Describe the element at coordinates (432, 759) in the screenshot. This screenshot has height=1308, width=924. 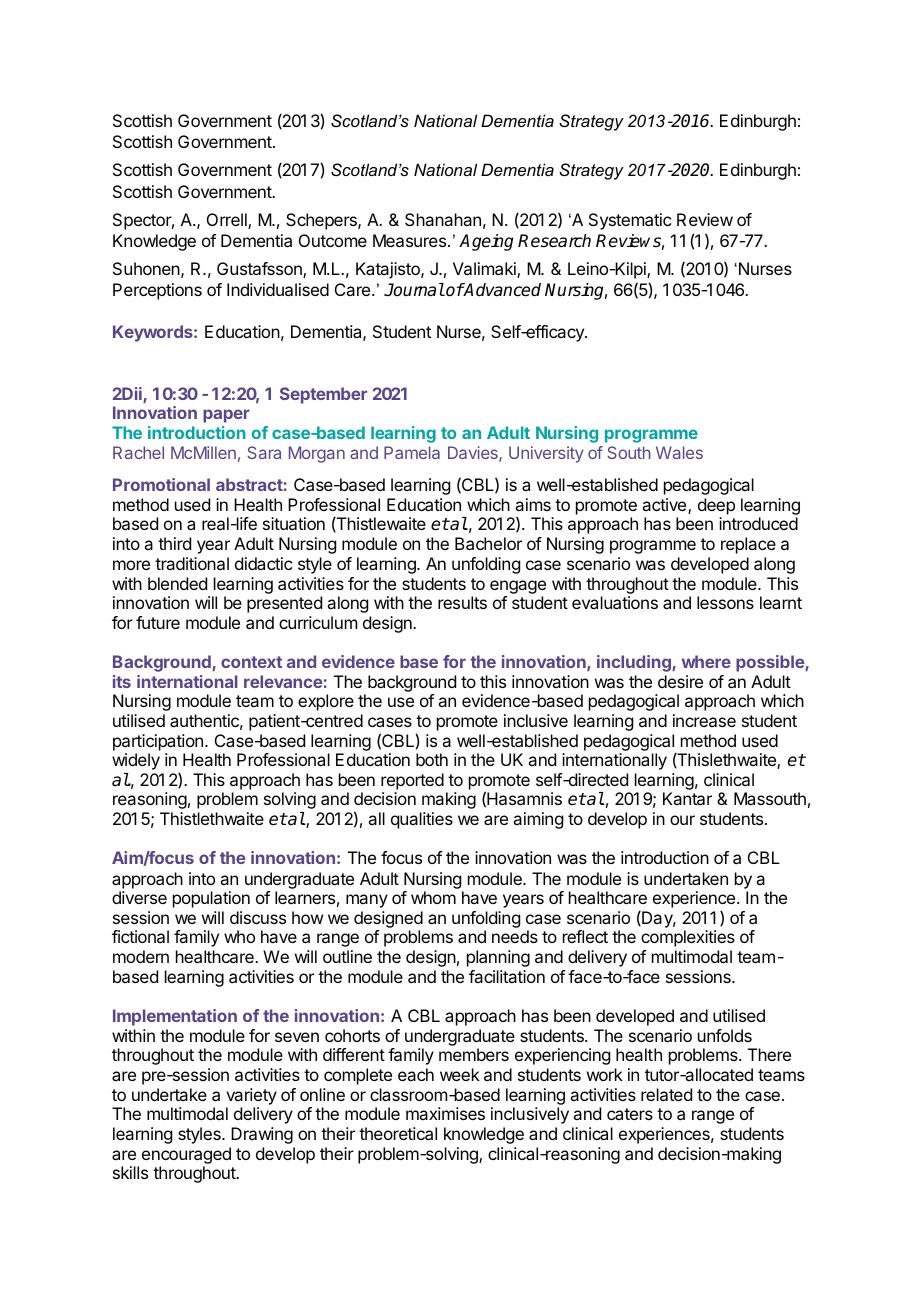
I see `both` at that location.
